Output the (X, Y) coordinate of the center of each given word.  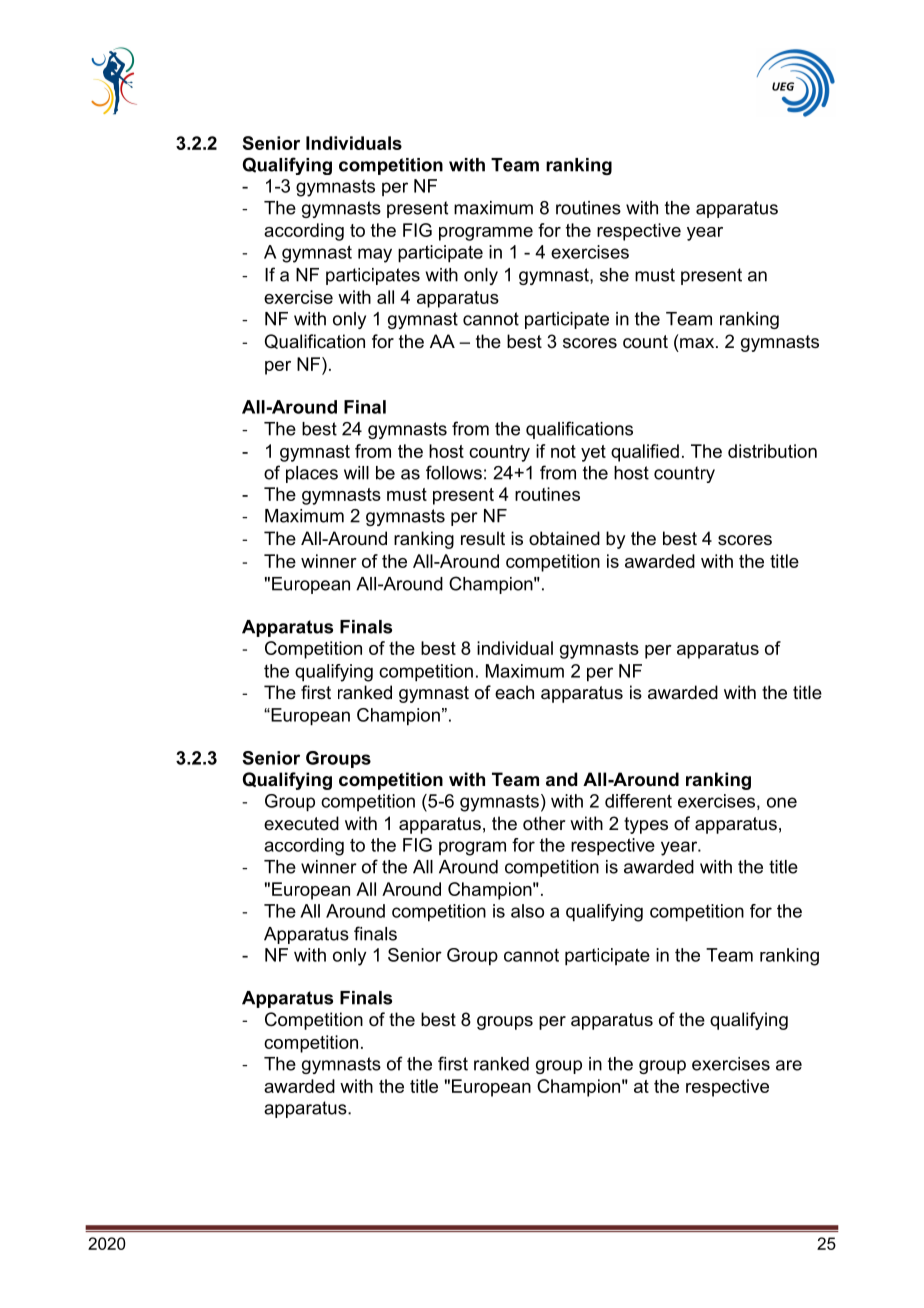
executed (301, 823)
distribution (772, 451)
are (789, 1065)
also (527, 911)
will (356, 473)
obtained (564, 538)
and (561, 779)
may (375, 255)
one (782, 802)
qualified (645, 453)
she (614, 275)
